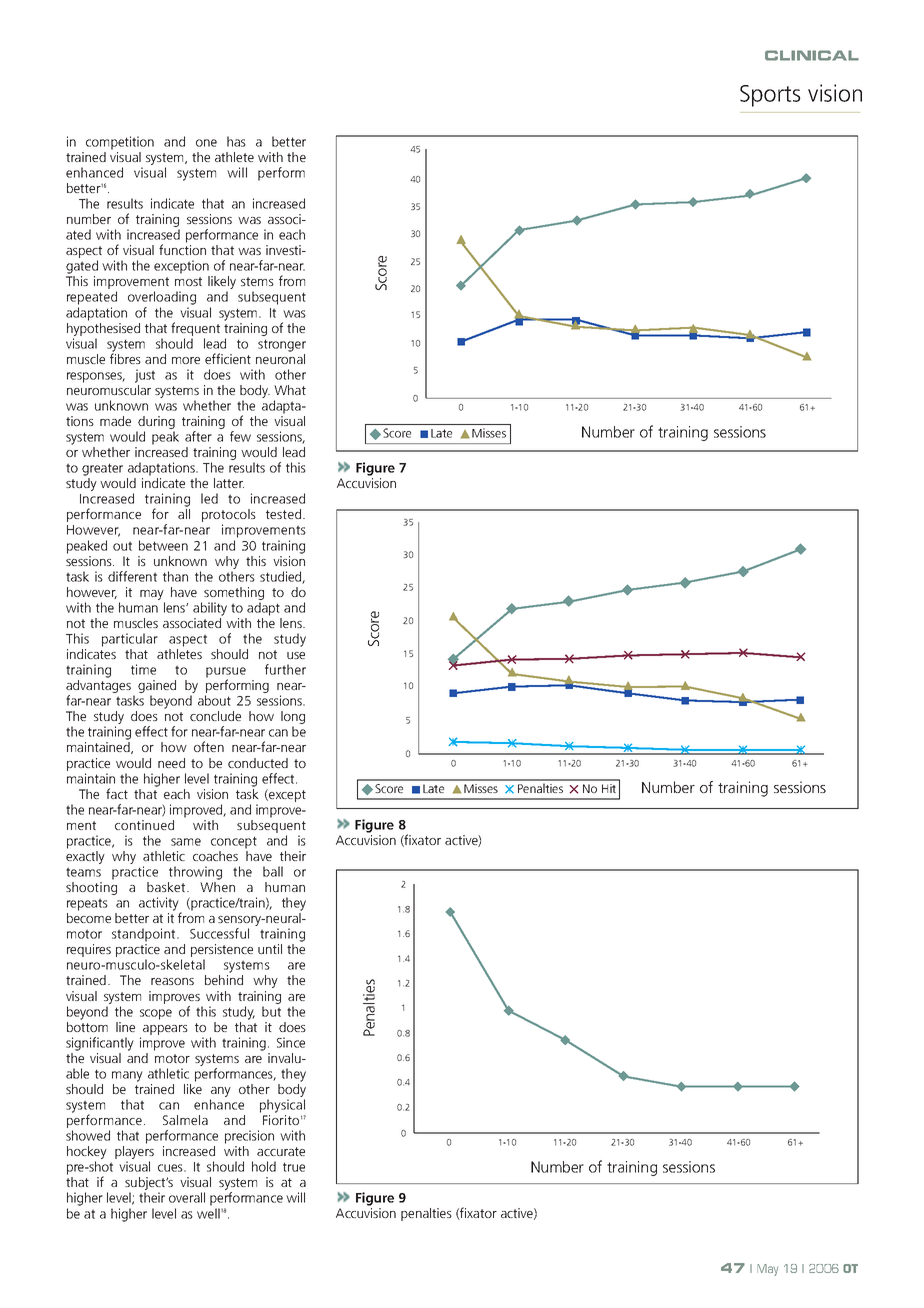 The height and width of the document is (1308, 924). What do you see at coordinates (198, 436) in the document?
I see `after` at bounding box center [198, 436].
